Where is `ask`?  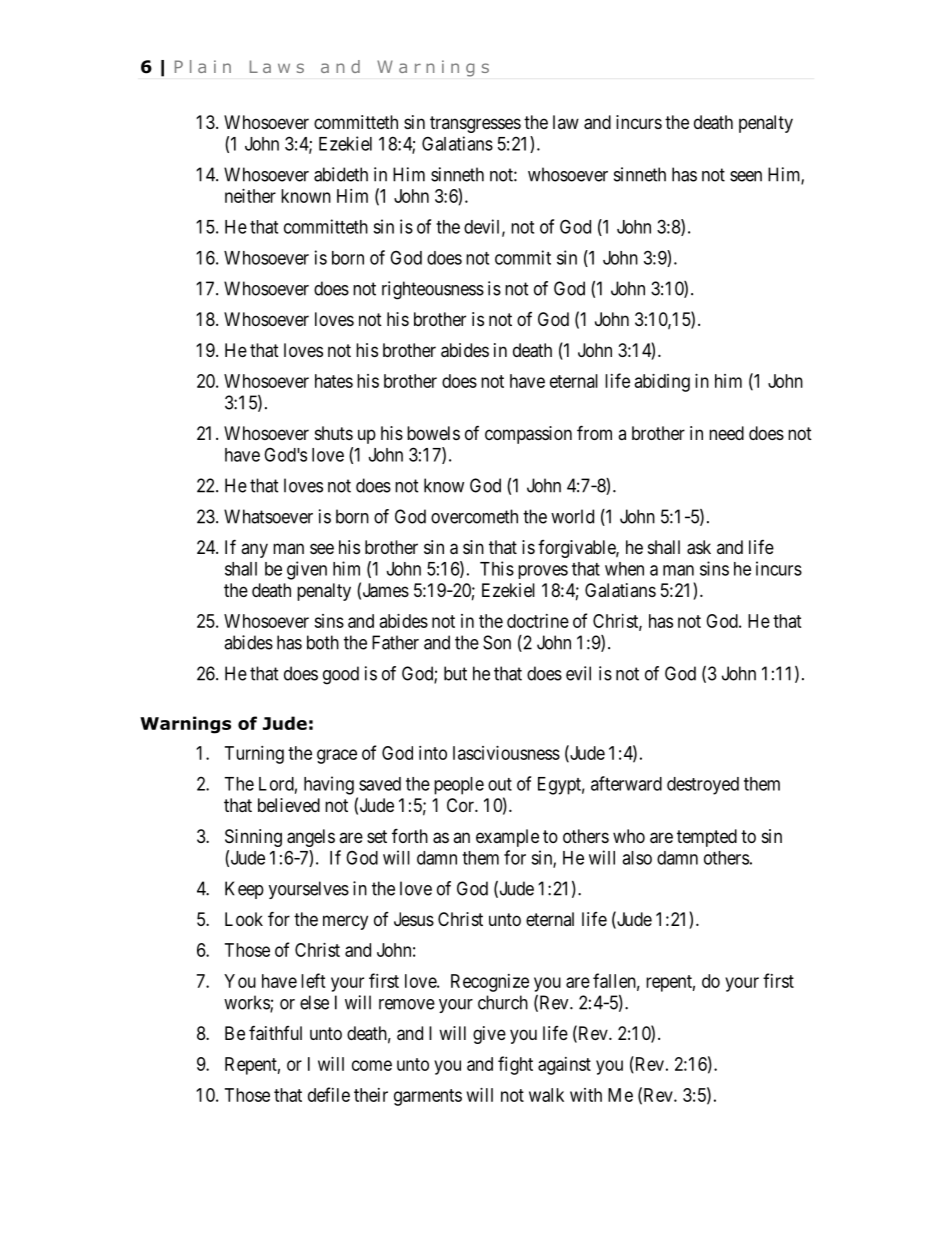 ask is located at coordinates (699, 547).
